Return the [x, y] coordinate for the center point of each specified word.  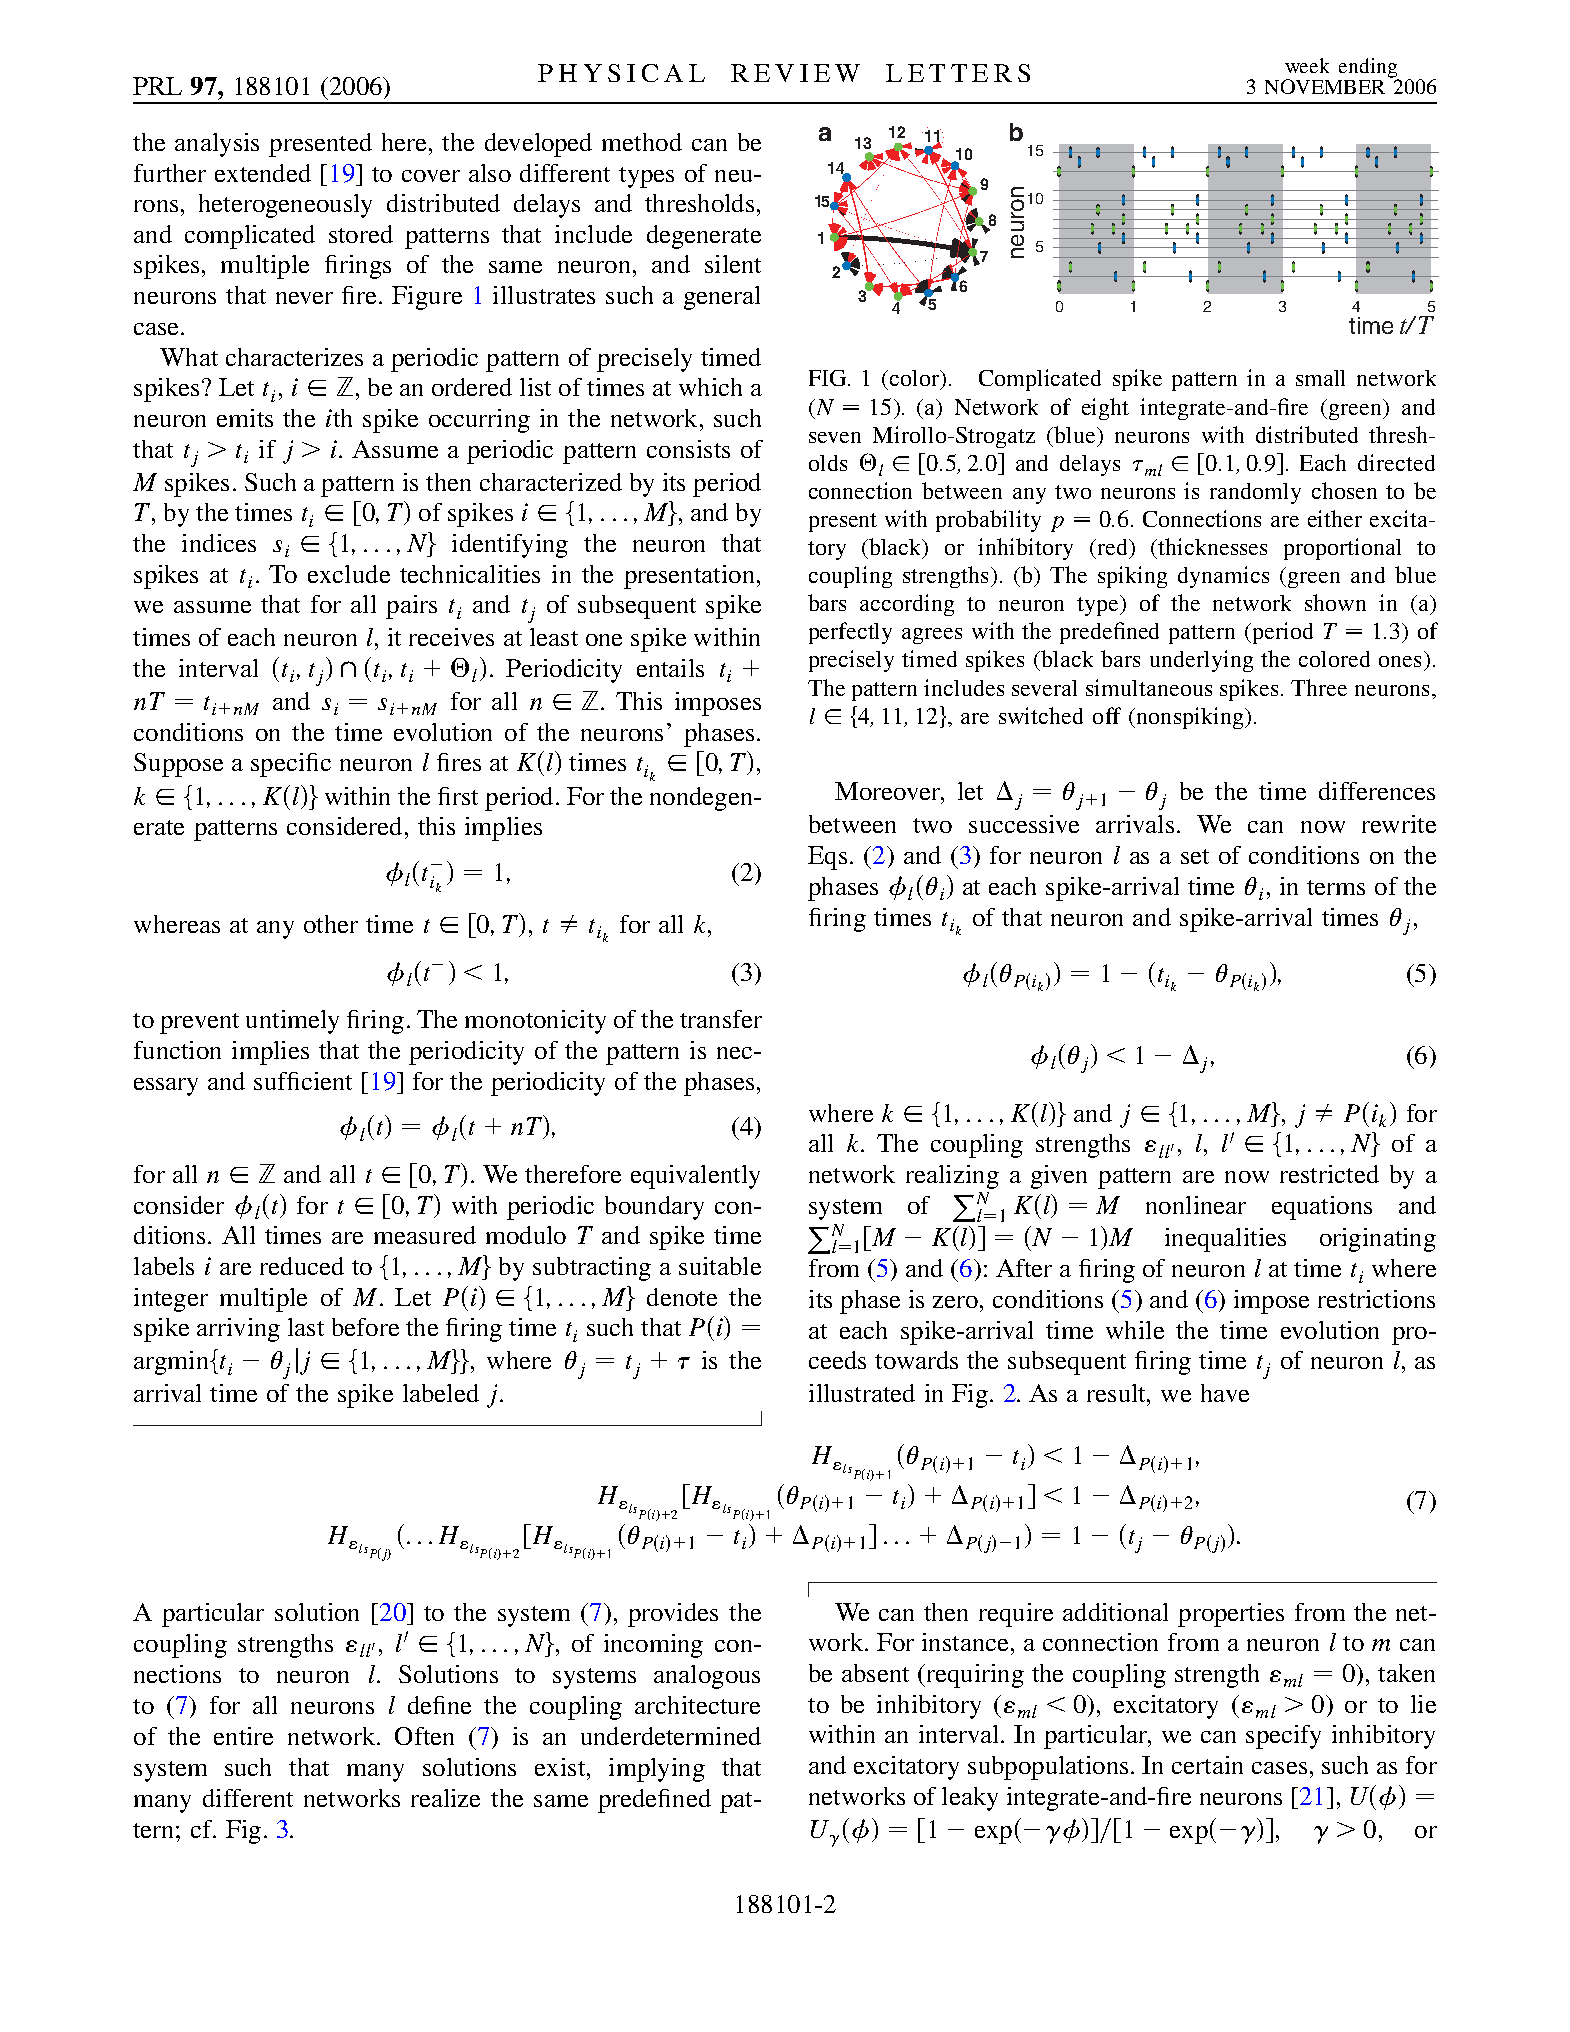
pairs [411, 607]
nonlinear [1196, 1205]
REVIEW [795, 73]
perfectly [850, 633]
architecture [697, 1705]
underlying [1201, 661]
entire [243, 1736]
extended [263, 173]
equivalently [695, 1177]
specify [1283, 1737]
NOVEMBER [1325, 86]
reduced [302, 1266]
